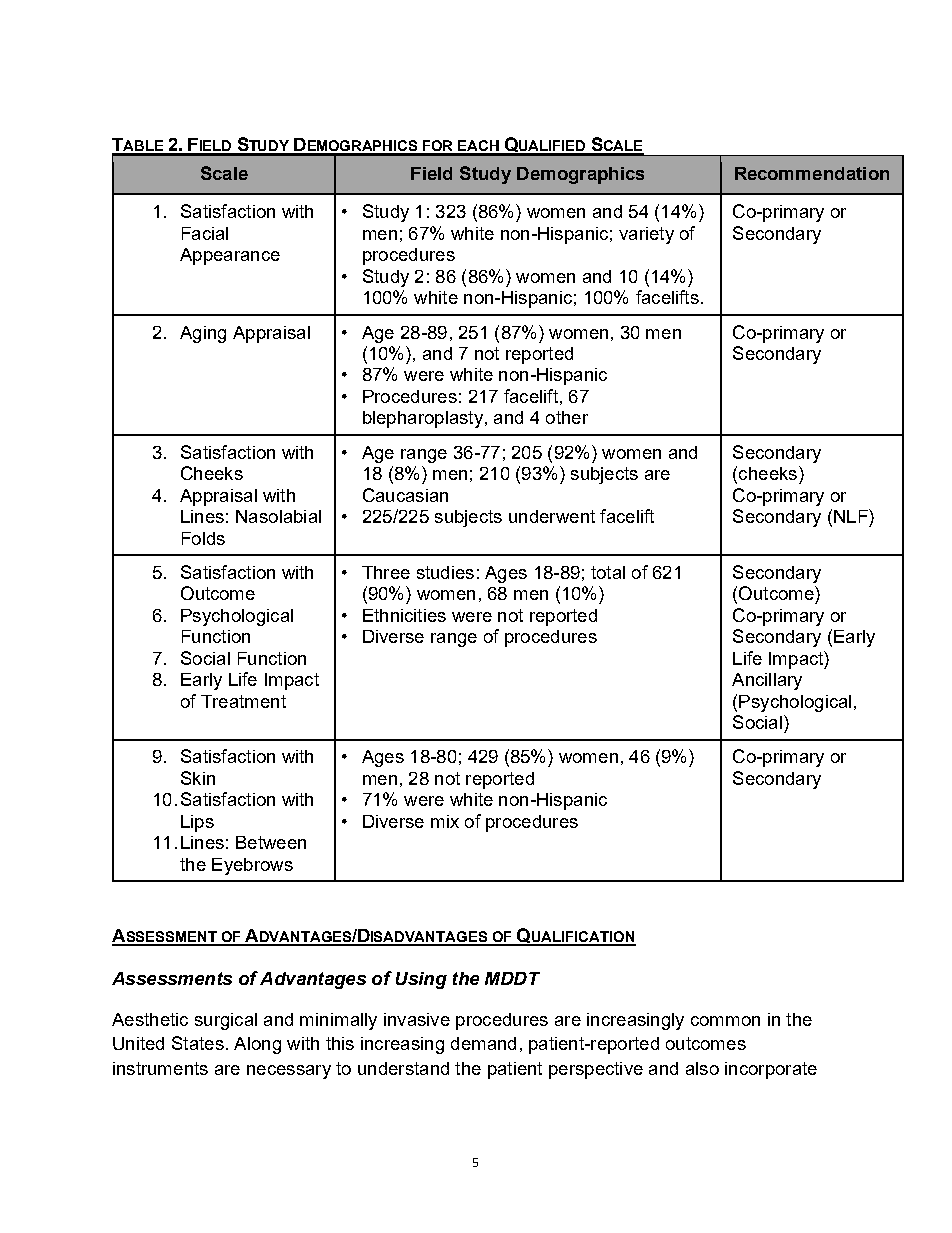 The width and height of the page is (952, 1233). I want to click on States, so click(198, 1043).
